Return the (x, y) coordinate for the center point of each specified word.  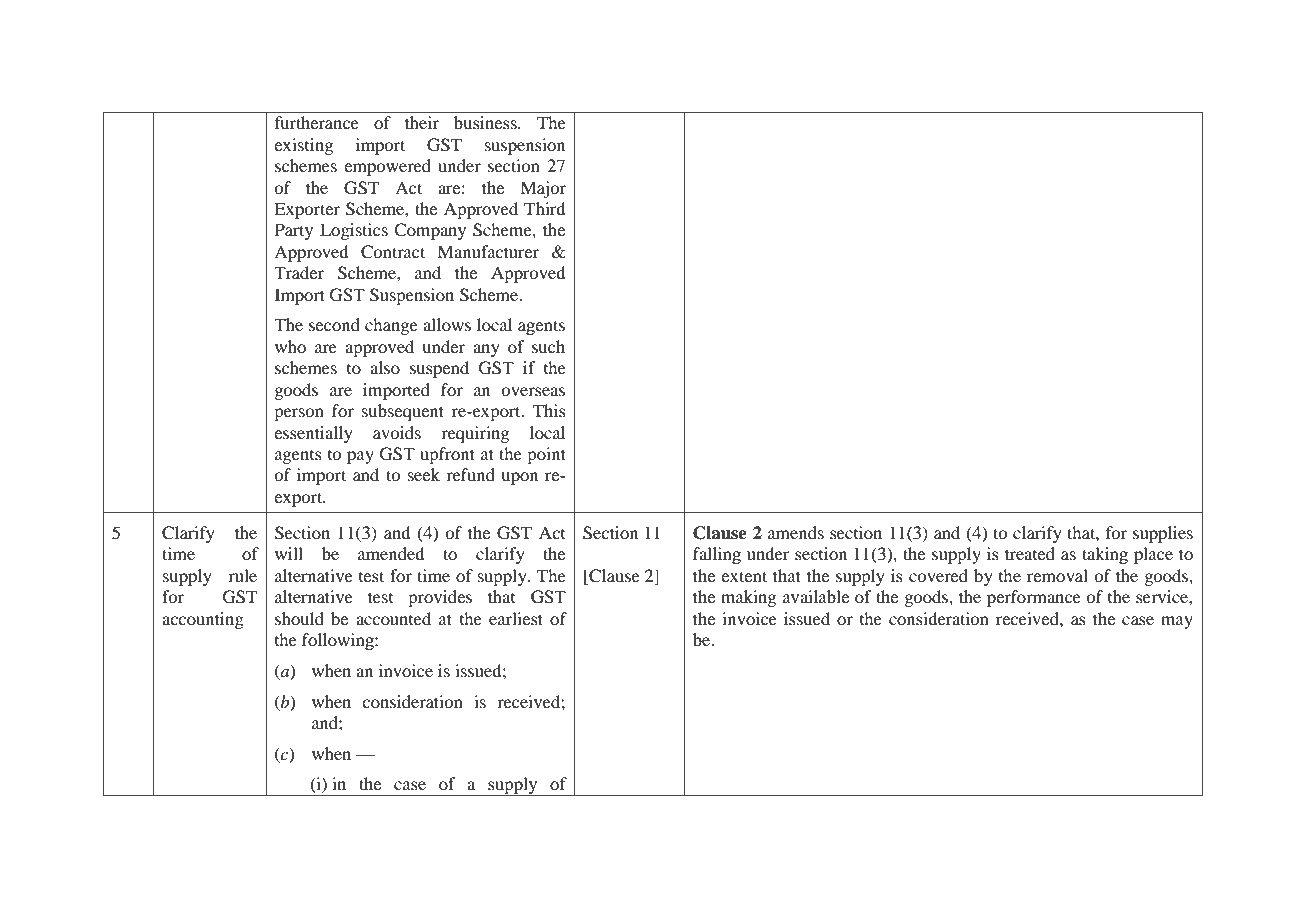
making (748, 598)
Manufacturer (488, 251)
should (299, 618)
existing (303, 146)
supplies (1163, 534)
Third (544, 208)
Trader (299, 272)
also (385, 367)
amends (796, 532)
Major (543, 189)
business (486, 122)
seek (424, 474)
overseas (533, 391)
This (549, 410)
